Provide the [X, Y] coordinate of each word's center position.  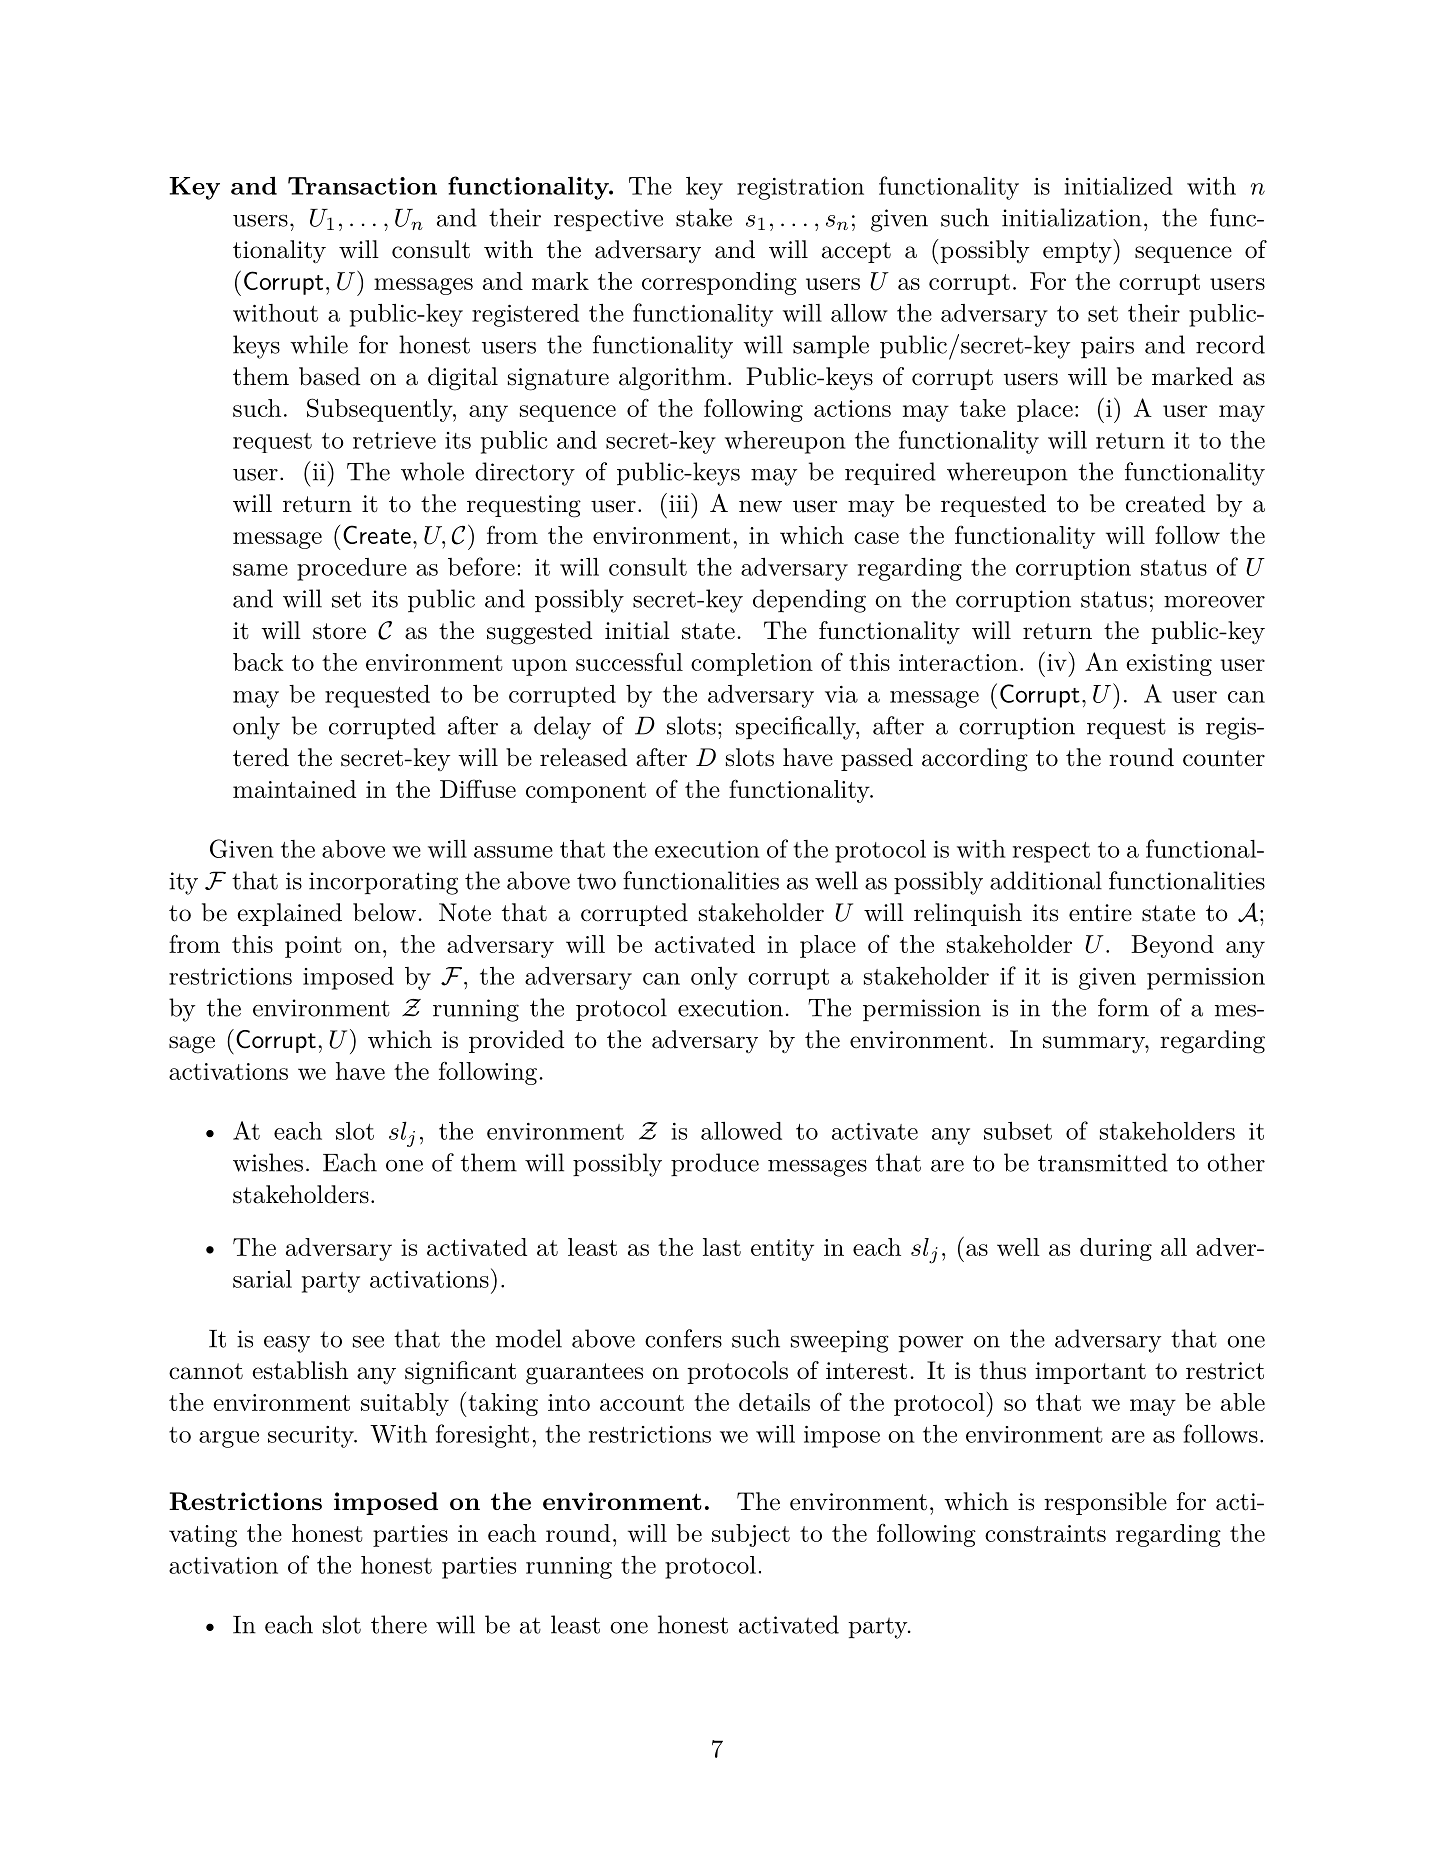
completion [752, 664]
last [722, 1247]
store [339, 631]
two [596, 881]
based [329, 376]
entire [1100, 913]
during [1116, 1249]
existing [1169, 665]
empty [1077, 252]
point [313, 947]
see [368, 1342]
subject [751, 1535]
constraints [1045, 1533]
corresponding [719, 283]
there [399, 1624]
